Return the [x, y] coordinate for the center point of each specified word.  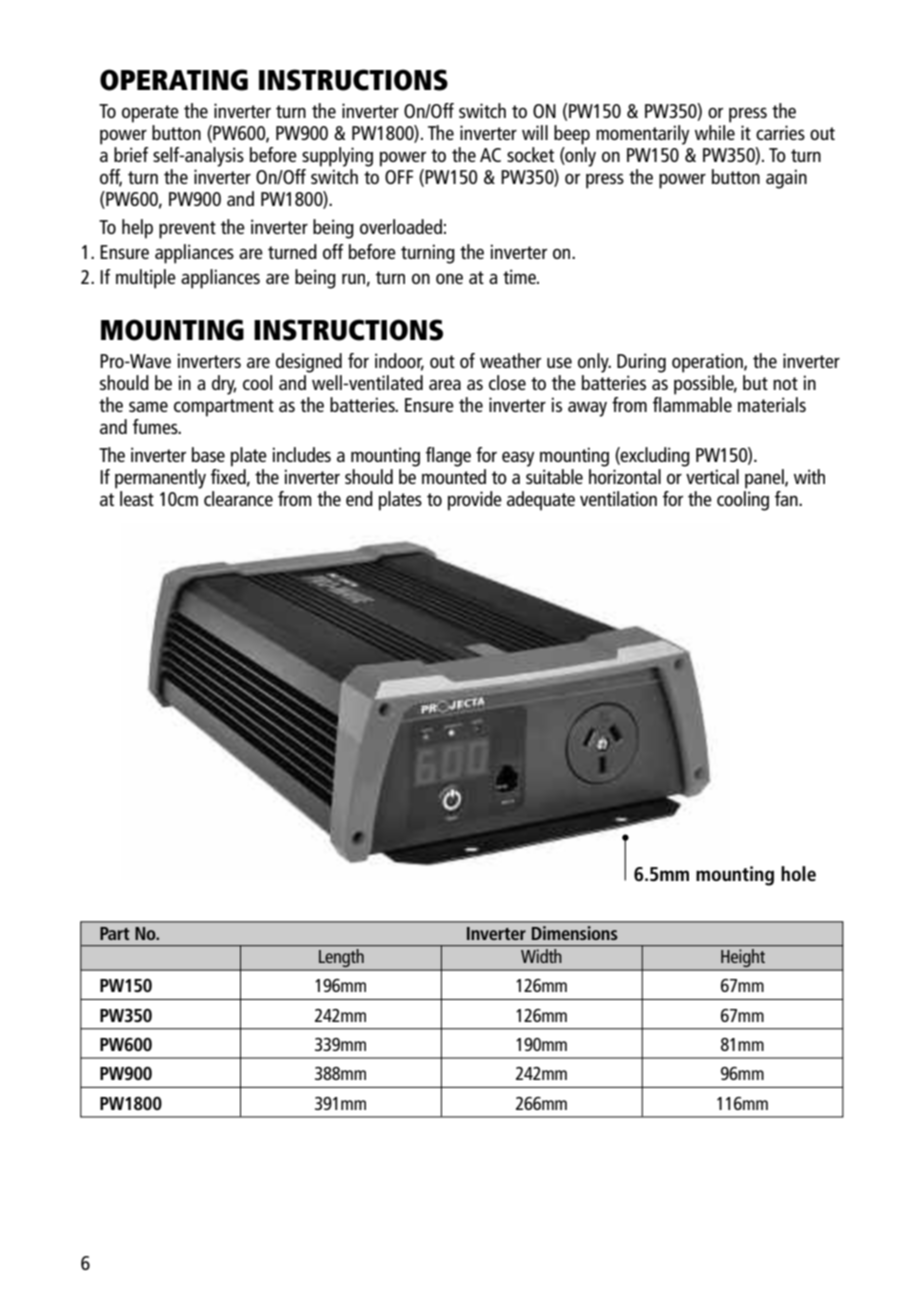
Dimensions [575, 933]
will [535, 132]
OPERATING [174, 80]
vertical [712, 476]
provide [475, 501]
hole [798, 873]
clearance [238, 498]
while [715, 132]
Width [541, 956]
